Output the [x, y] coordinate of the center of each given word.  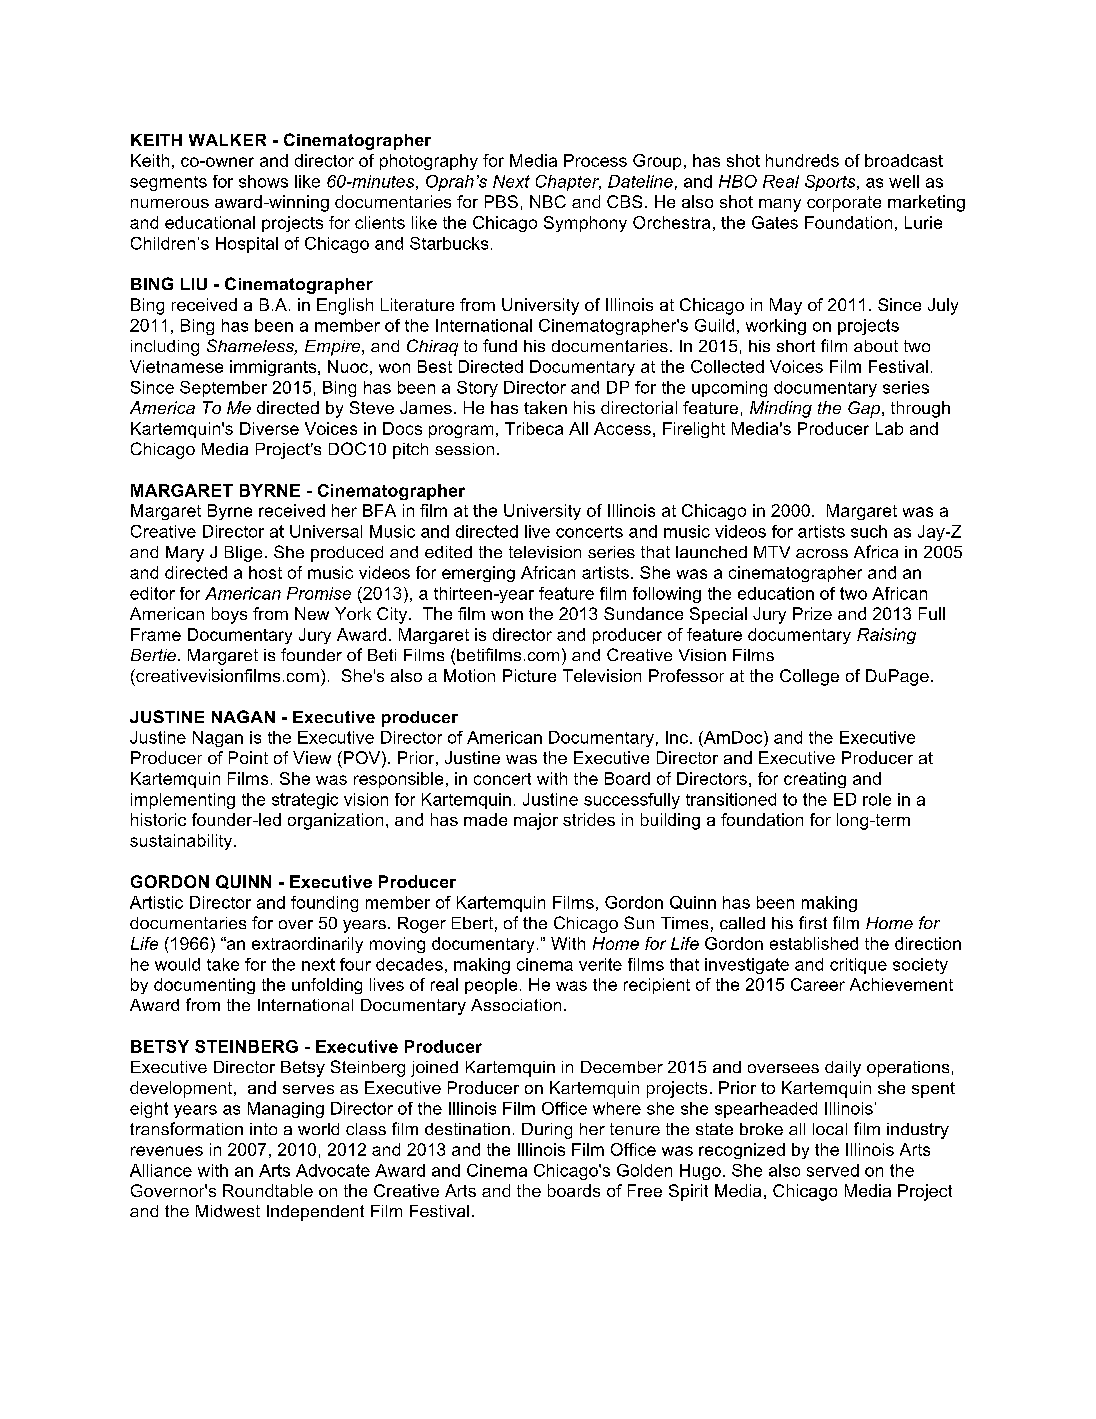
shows [263, 181]
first [813, 922]
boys [229, 615]
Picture [529, 675]
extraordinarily [307, 945]
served [833, 1170]
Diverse [269, 428]
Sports [831, 183]
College [809, 677]
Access [622, 428]
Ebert [472, 923]
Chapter [568, 183]
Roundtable [268, 1190]
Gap [864, 409]
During [547, 1131]
